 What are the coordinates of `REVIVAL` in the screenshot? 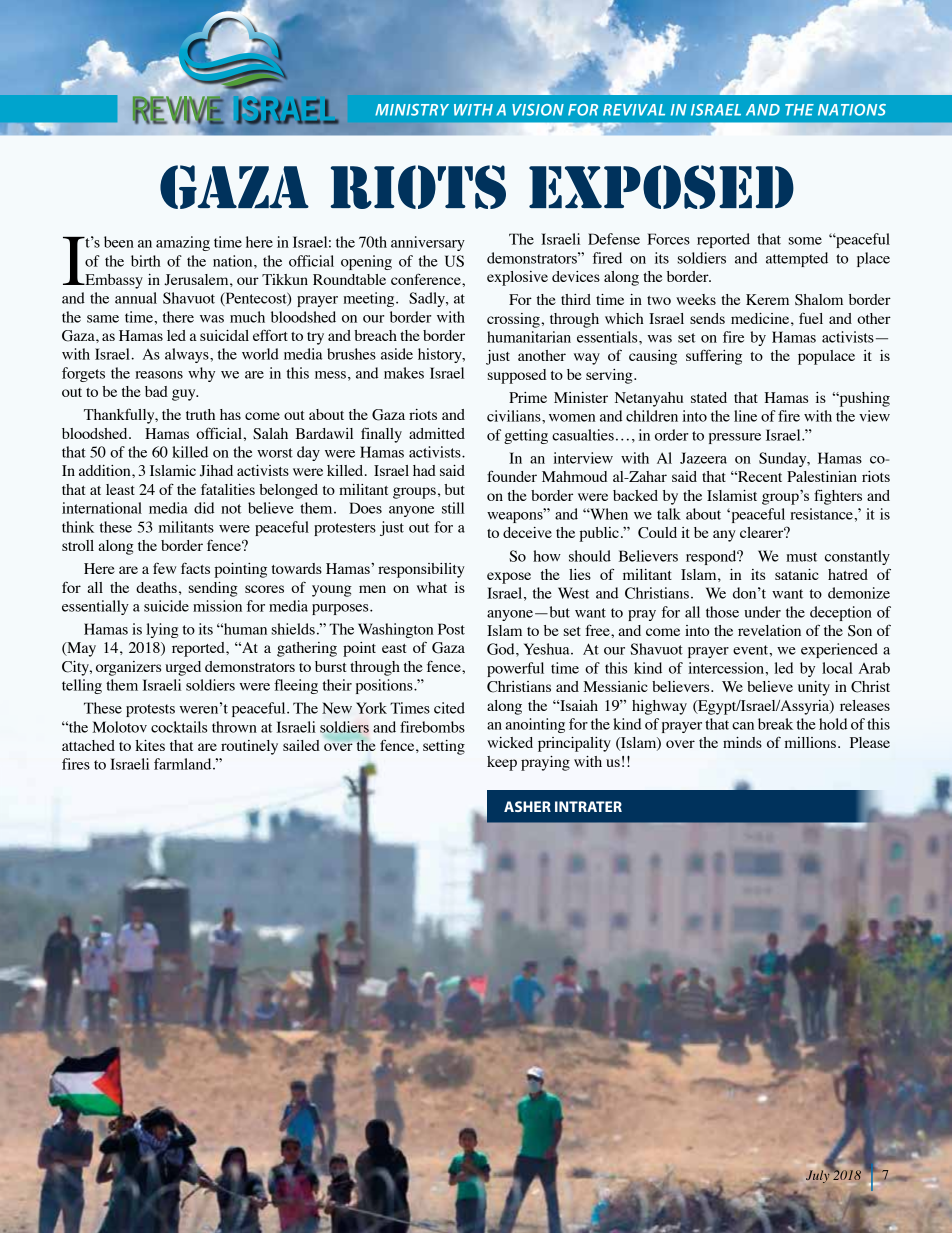 It's located at (634, 110).
